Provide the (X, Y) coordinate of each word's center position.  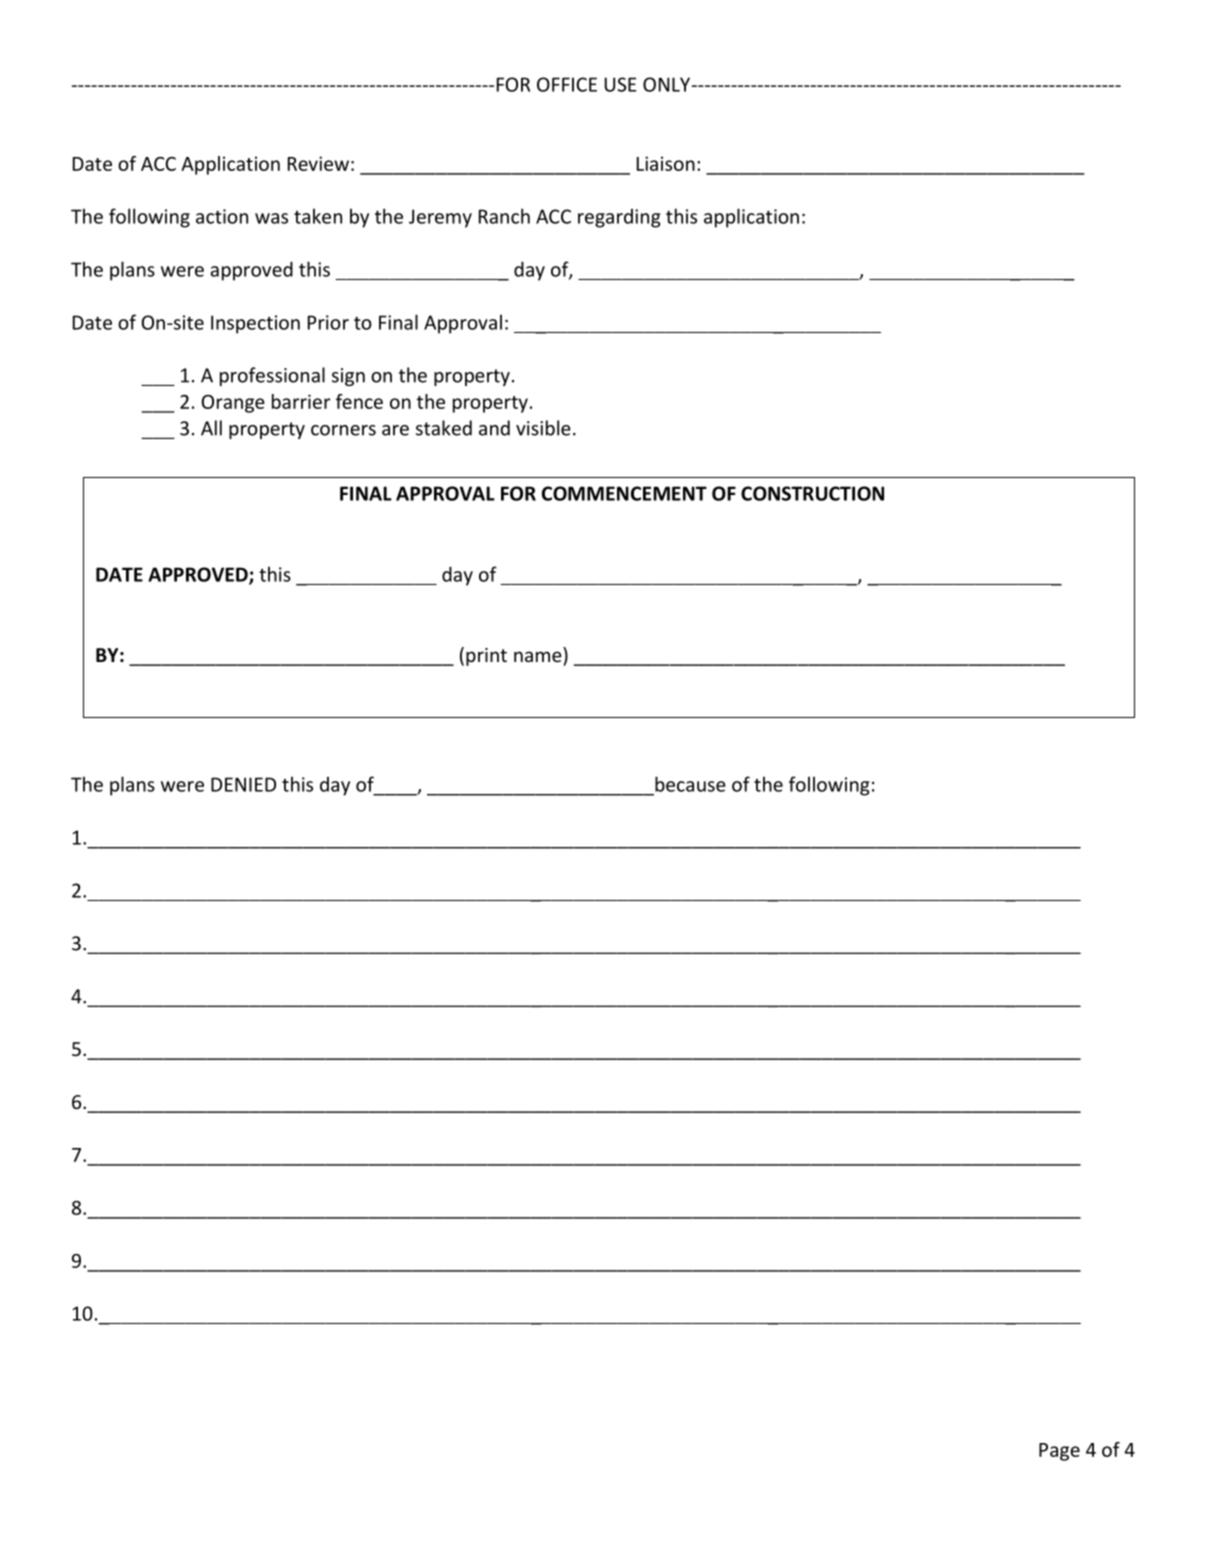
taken (318, 216)
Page (1059, 1452)
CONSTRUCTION (812, 493)
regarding (619, 218)
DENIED (243, 784)
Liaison (666, 163)
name (538, 656)
